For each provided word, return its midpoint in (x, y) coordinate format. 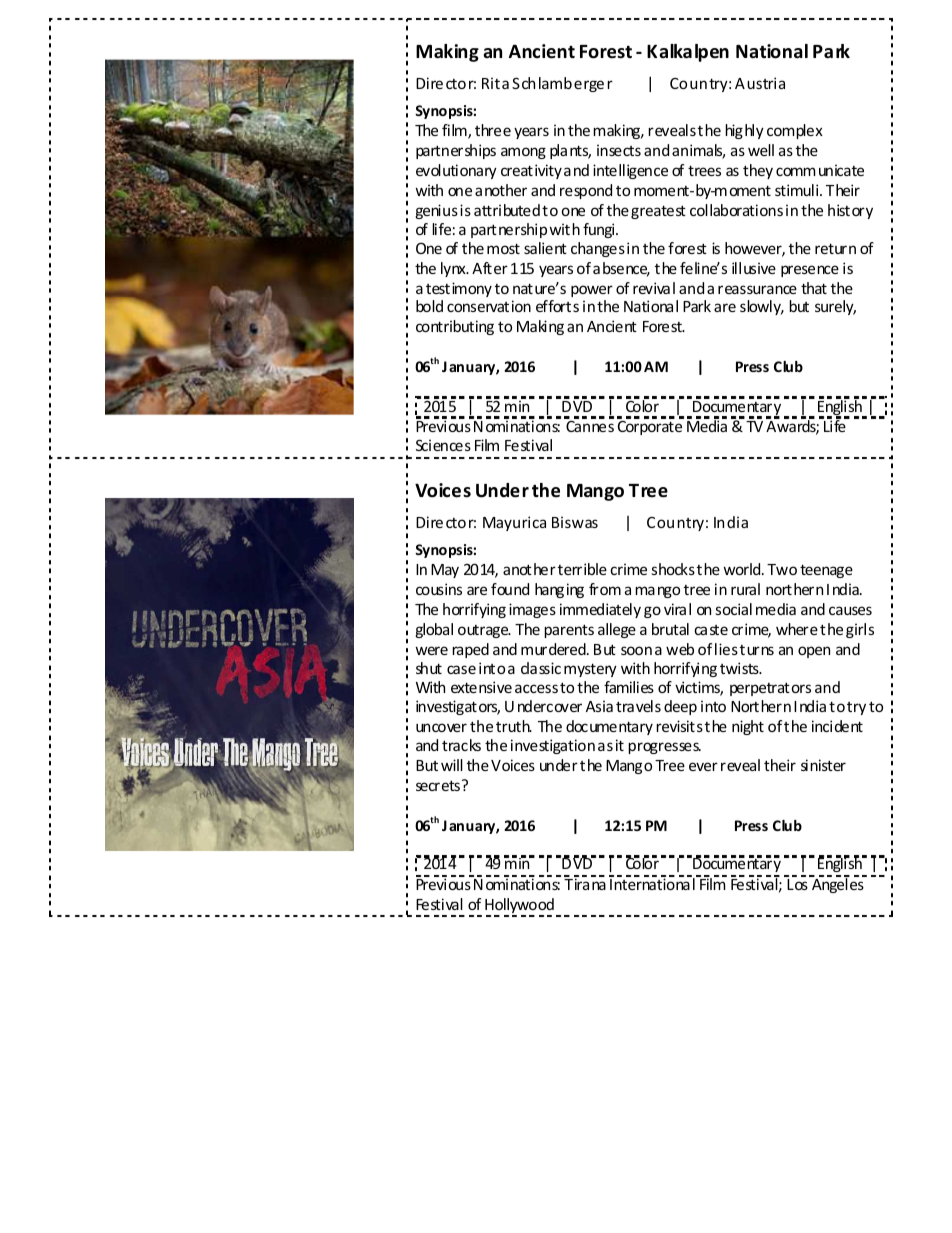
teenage (826, 571)
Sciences (443, 445)
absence (621, 269)
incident (837, 726)
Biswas (575, 522)
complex (795, 131)
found (510, 589)
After (490, 268)
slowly (762, 307)
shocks (673, 569)
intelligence (630, 171)
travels (638, 706)
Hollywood (519, 907)
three (493, 130)
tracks (461, 745)
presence (810, 271)
